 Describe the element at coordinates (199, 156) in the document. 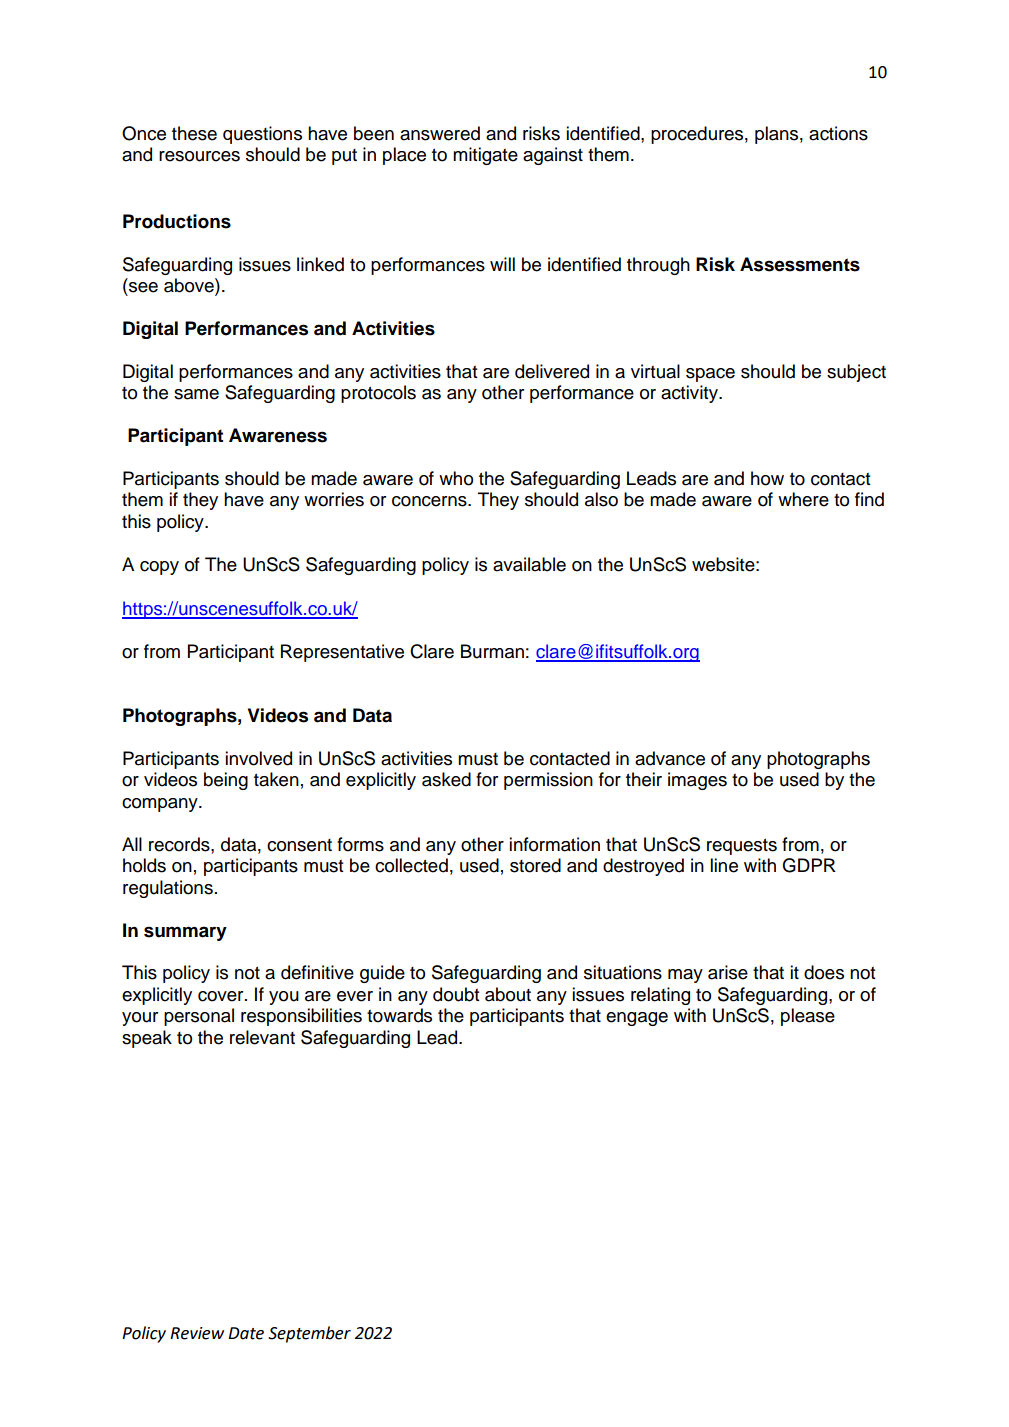

I see `resources` at that location.
